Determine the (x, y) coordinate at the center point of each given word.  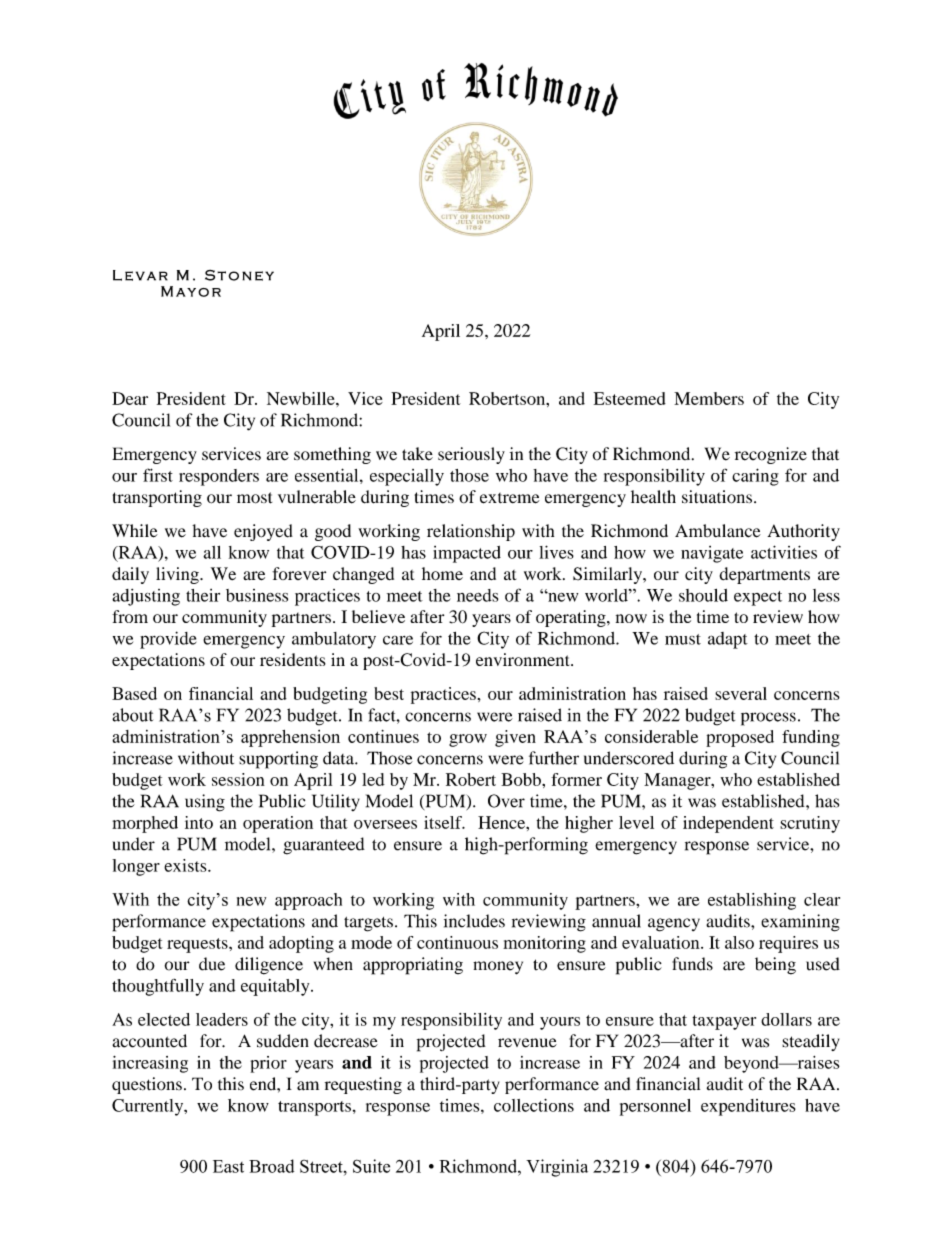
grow (468, 740)
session (238, 779)
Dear (130, 398)
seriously (471, 455)
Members (709, 398)
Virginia (557, 1168)
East (228, 1166)
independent (728, 824)
